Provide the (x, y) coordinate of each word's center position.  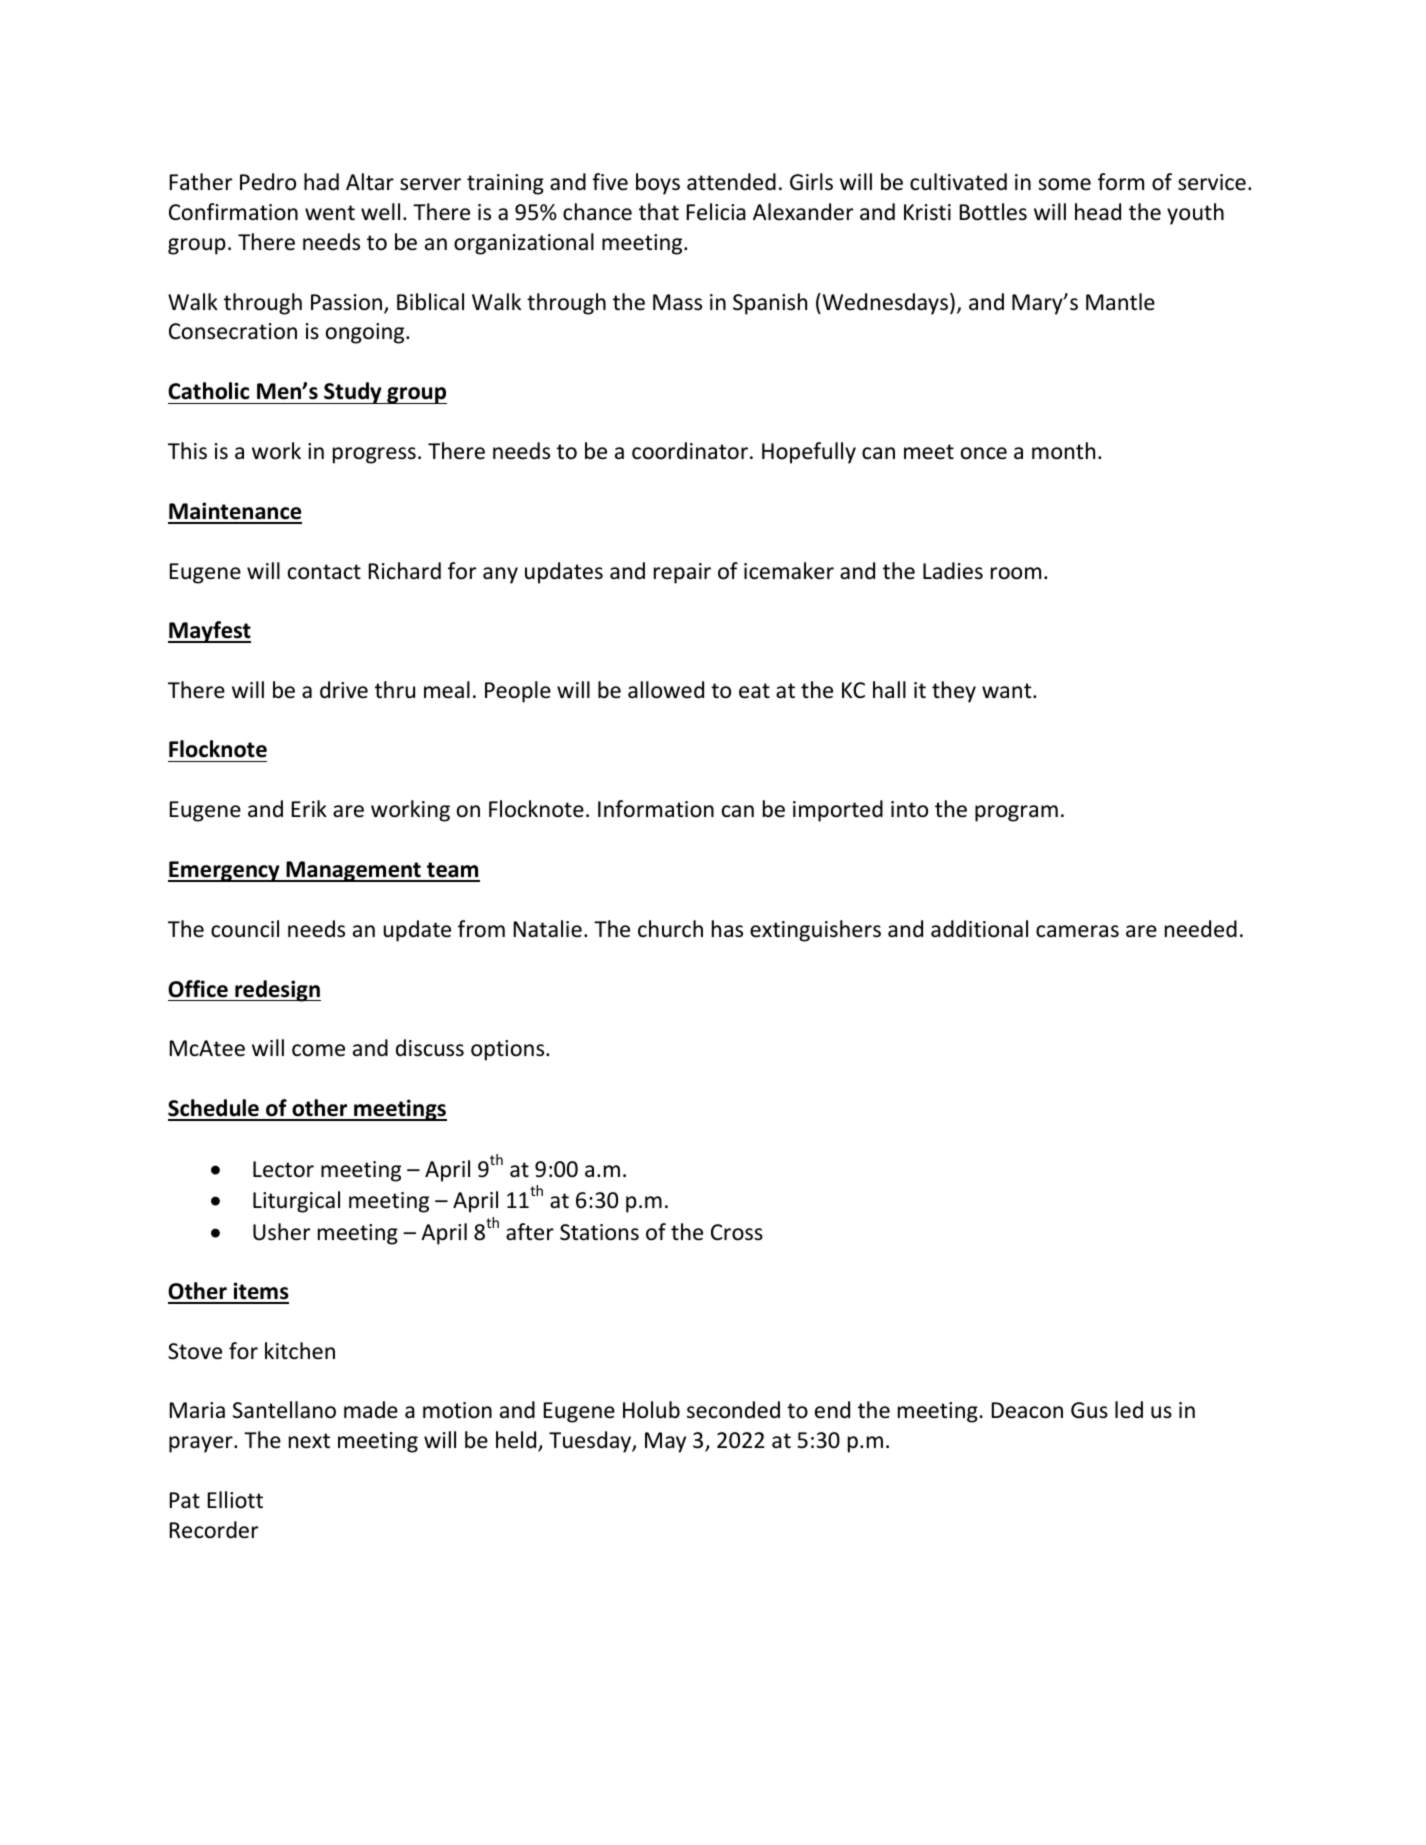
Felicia (716, 212)
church (670, 929)
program (1016, 813)
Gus (1089, 1410)
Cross (737, 1232)
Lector (283, 1169)
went (330, 213)
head (1098, 212)
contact (324, 572)
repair (682, 573)
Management (353, 871)
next (309, 1441)
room (1016, 573)
